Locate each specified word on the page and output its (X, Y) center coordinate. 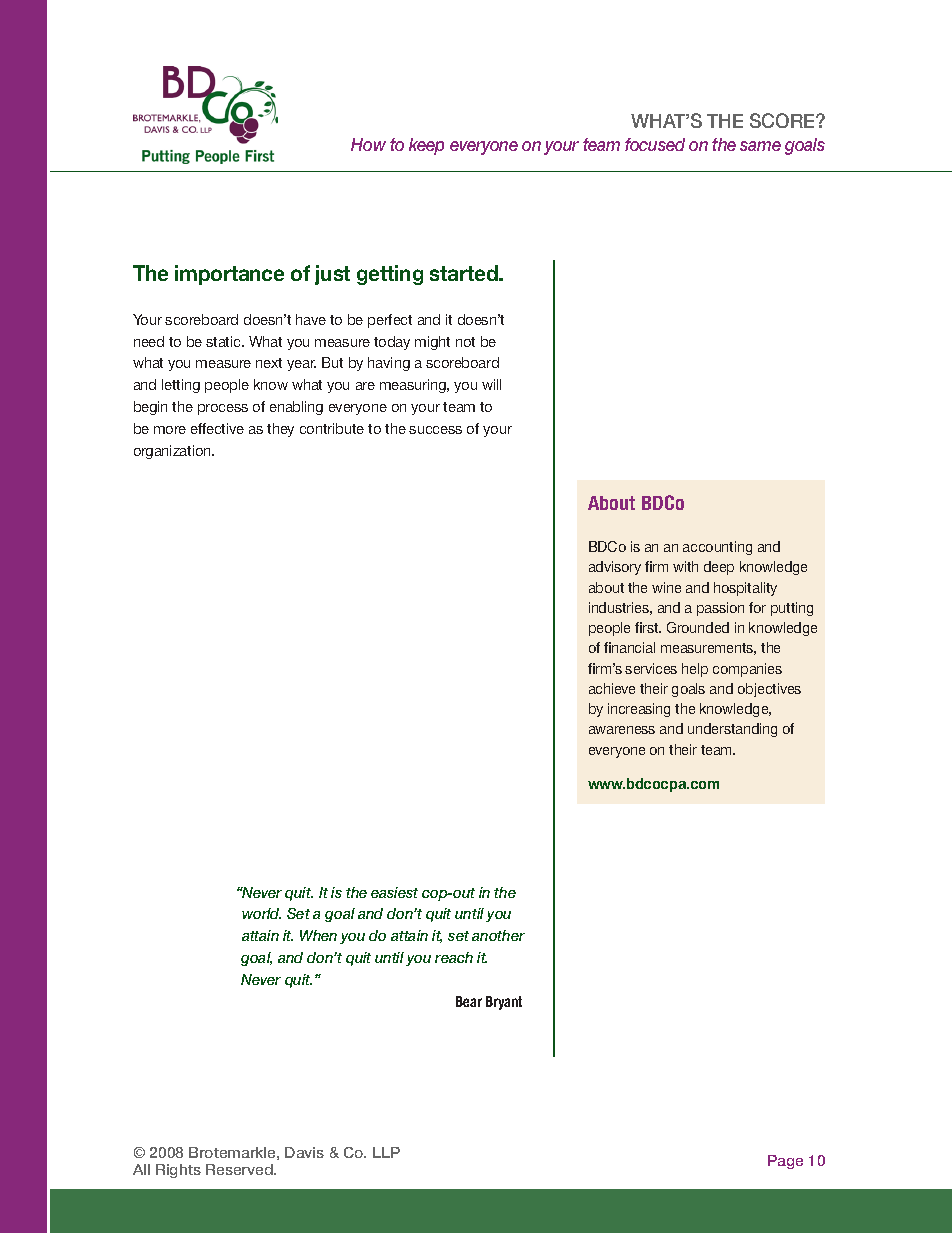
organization (173, 452)
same (760, 146)
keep (426, 146)
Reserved (240, 1169)
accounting (717, 548)
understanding (732, 730)
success (435, 430)
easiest (394, 892)
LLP (386, 1152)
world (261, 913)
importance (229, 275)
